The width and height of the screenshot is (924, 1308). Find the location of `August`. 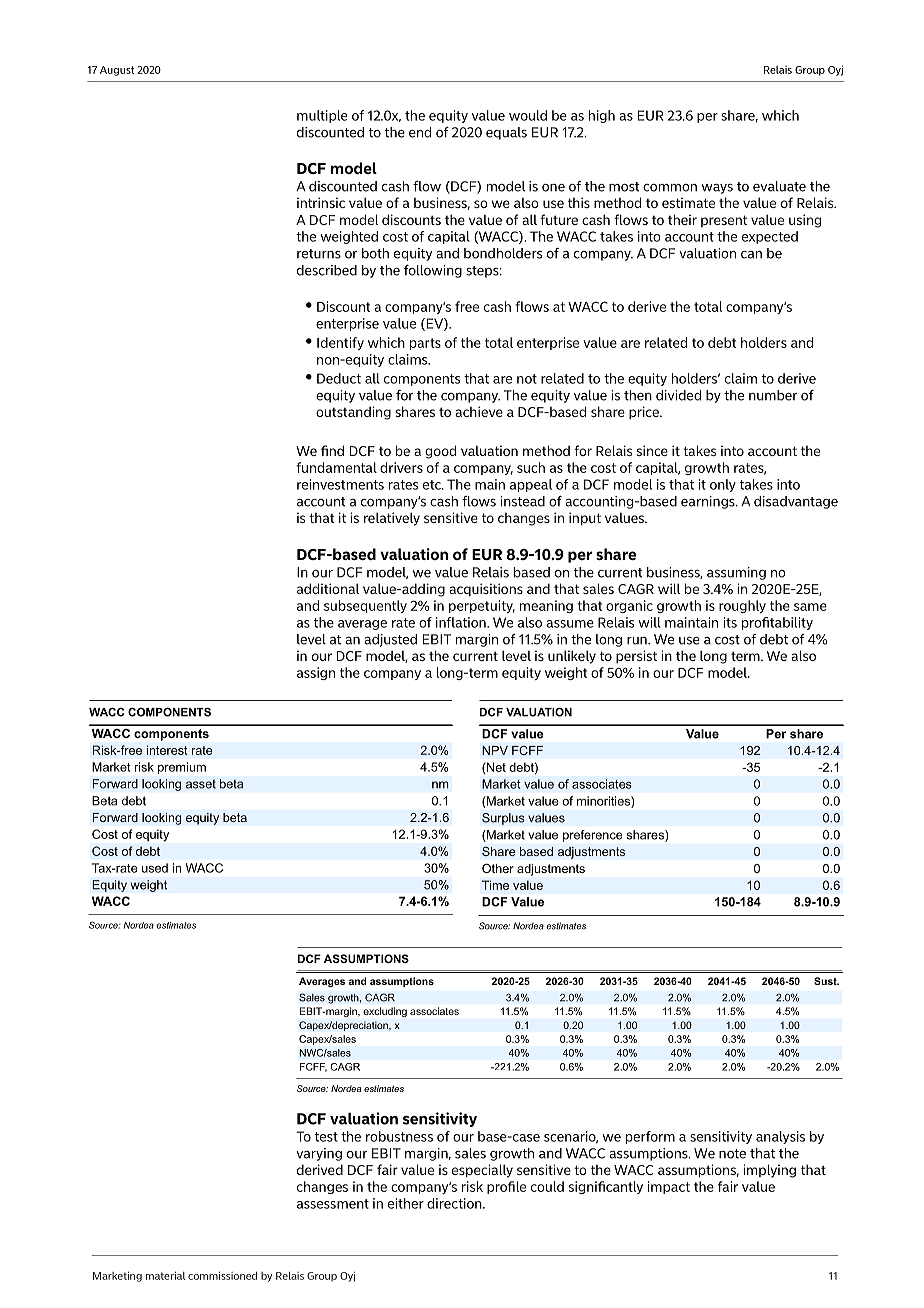

August is located at coordinates (117, 71).
